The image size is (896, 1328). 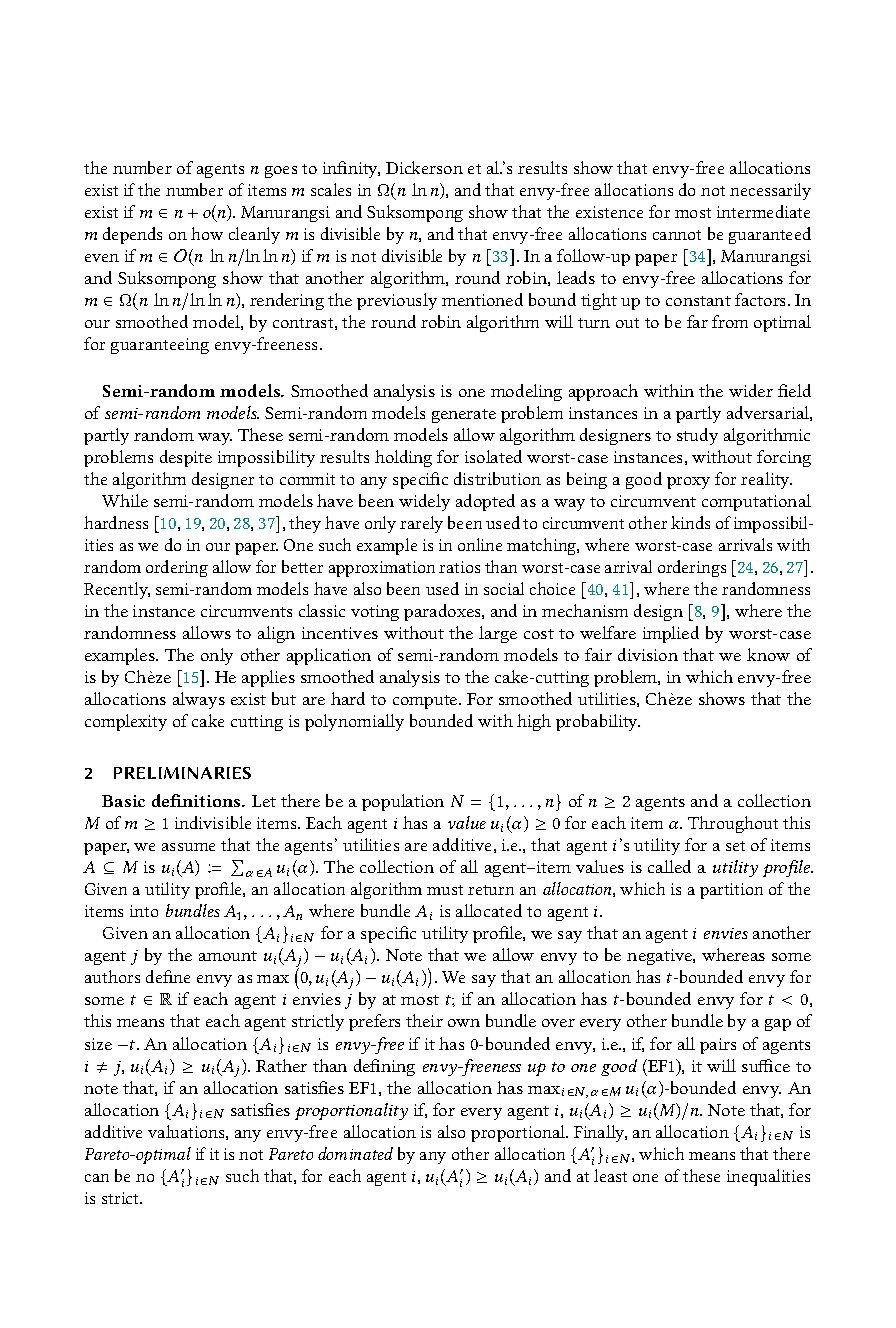 What do you see at coordinates (403, 802) in the document?
I see `population` at bounding box center [403, 802].
